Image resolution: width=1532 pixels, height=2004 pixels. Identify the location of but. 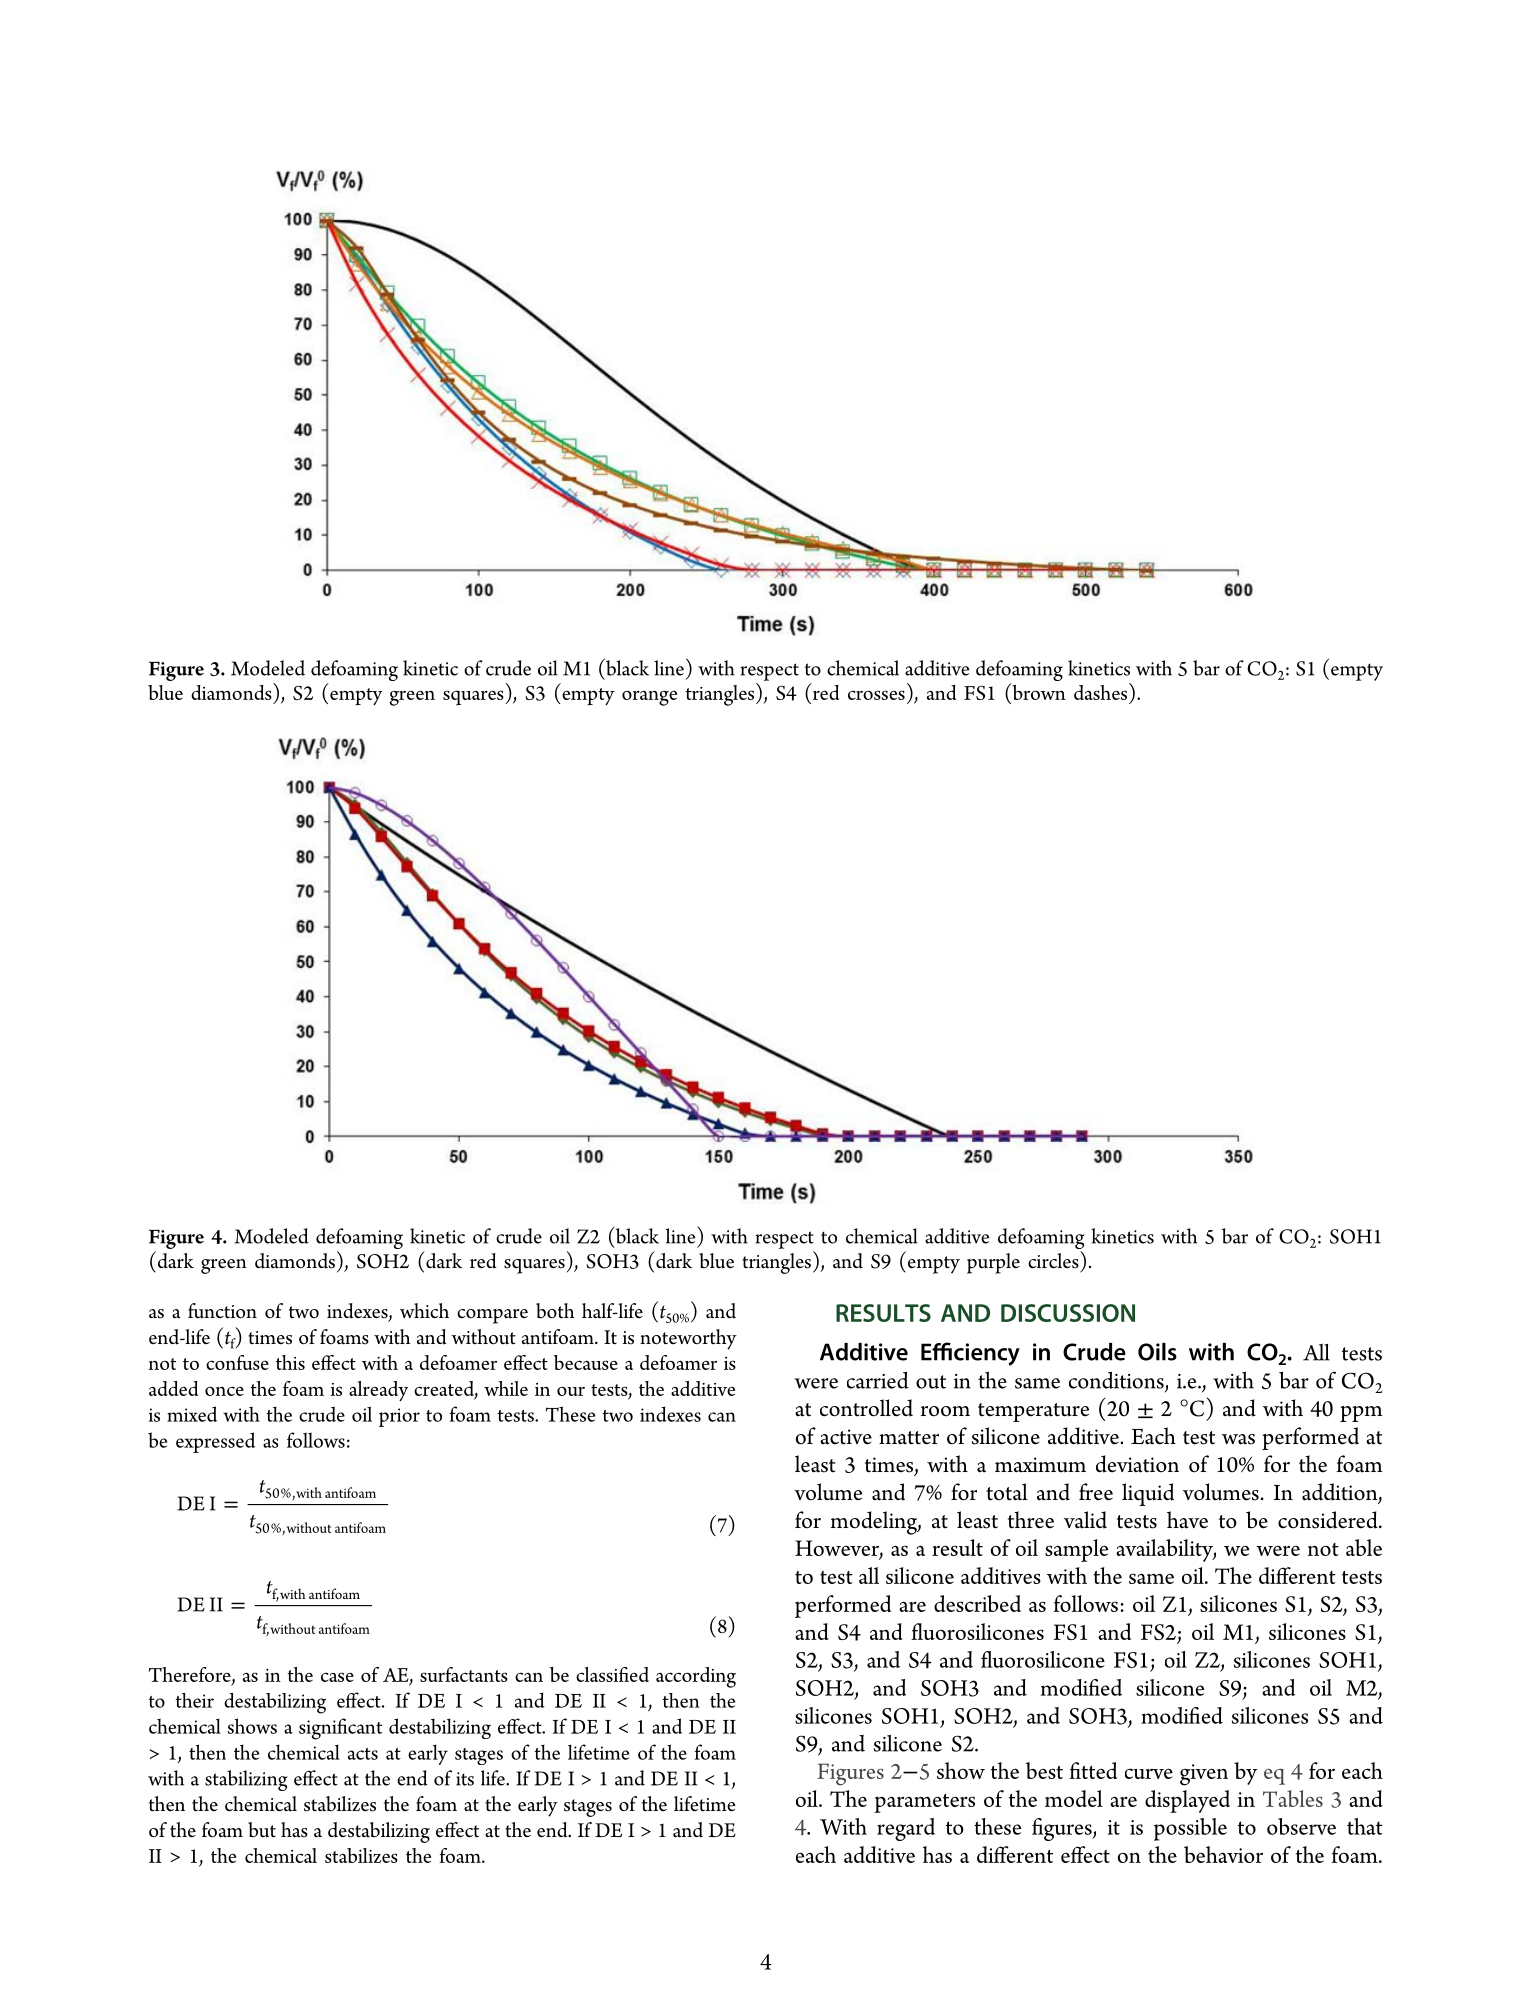
(262, 1830).
